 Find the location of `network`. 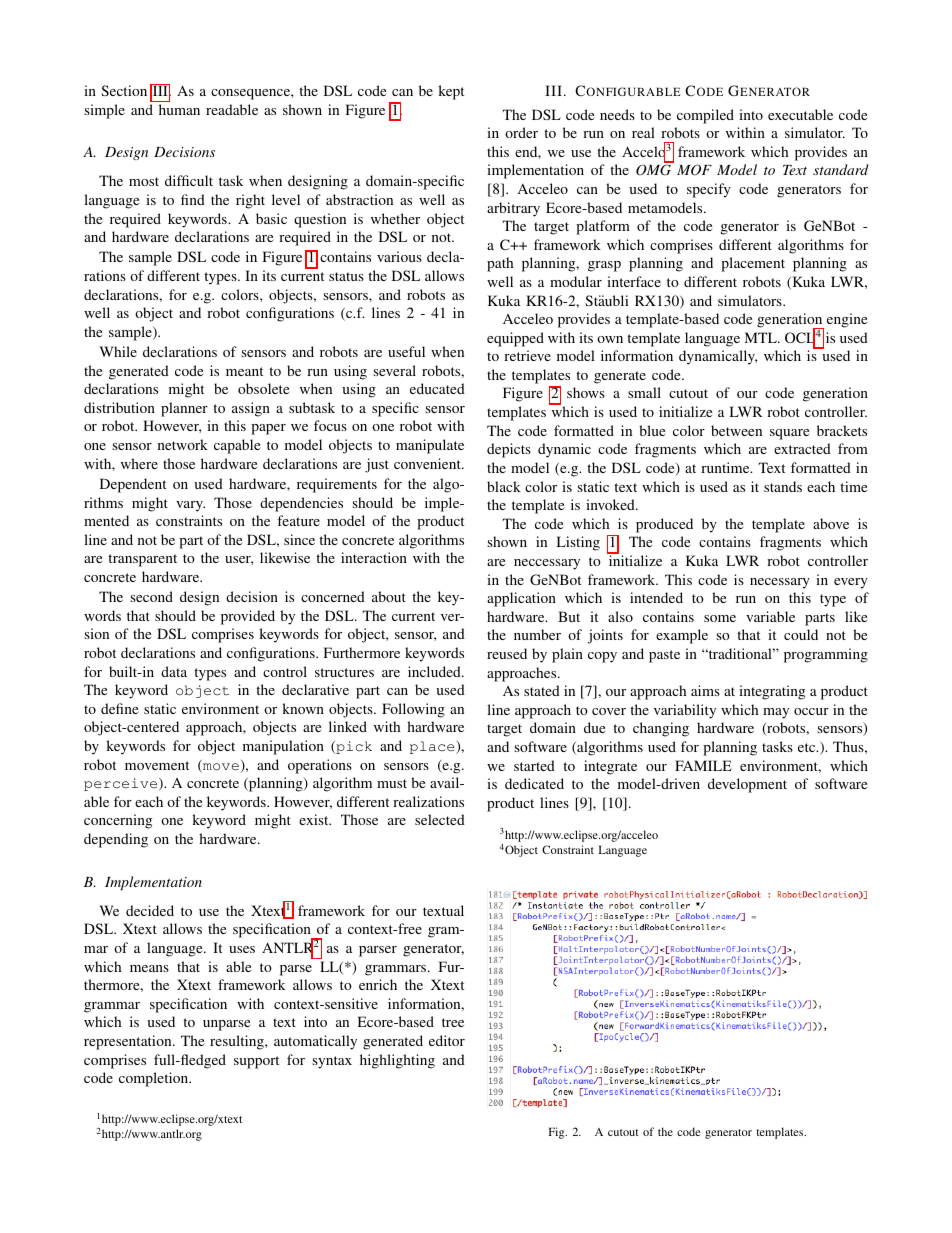

network is located at coordinates (183, 444).
